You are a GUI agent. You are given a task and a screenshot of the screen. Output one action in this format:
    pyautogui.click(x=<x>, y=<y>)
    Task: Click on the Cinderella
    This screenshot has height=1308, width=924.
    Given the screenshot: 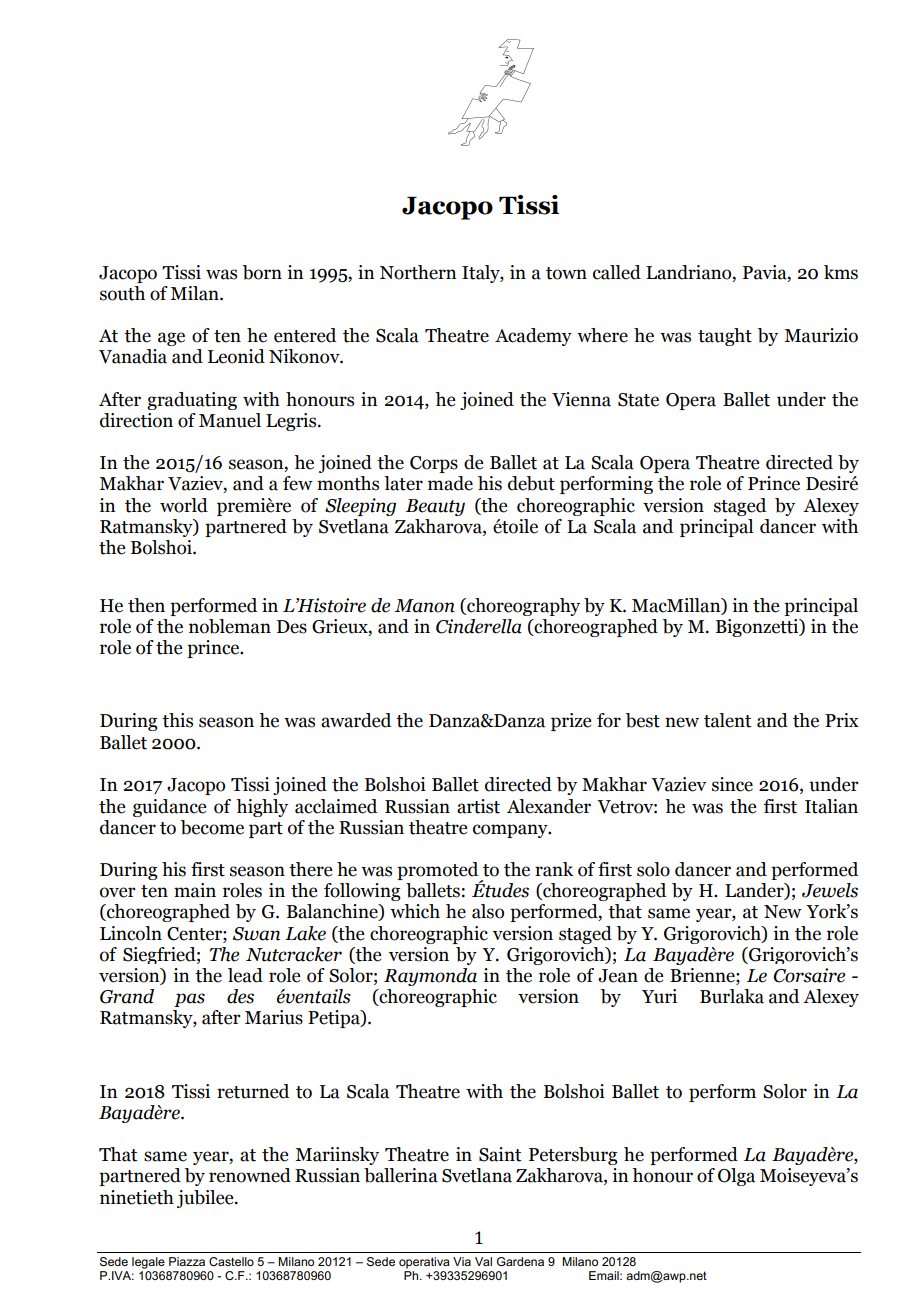 What is the action you would take?
    pyautogui.click(x=479, y=626)
